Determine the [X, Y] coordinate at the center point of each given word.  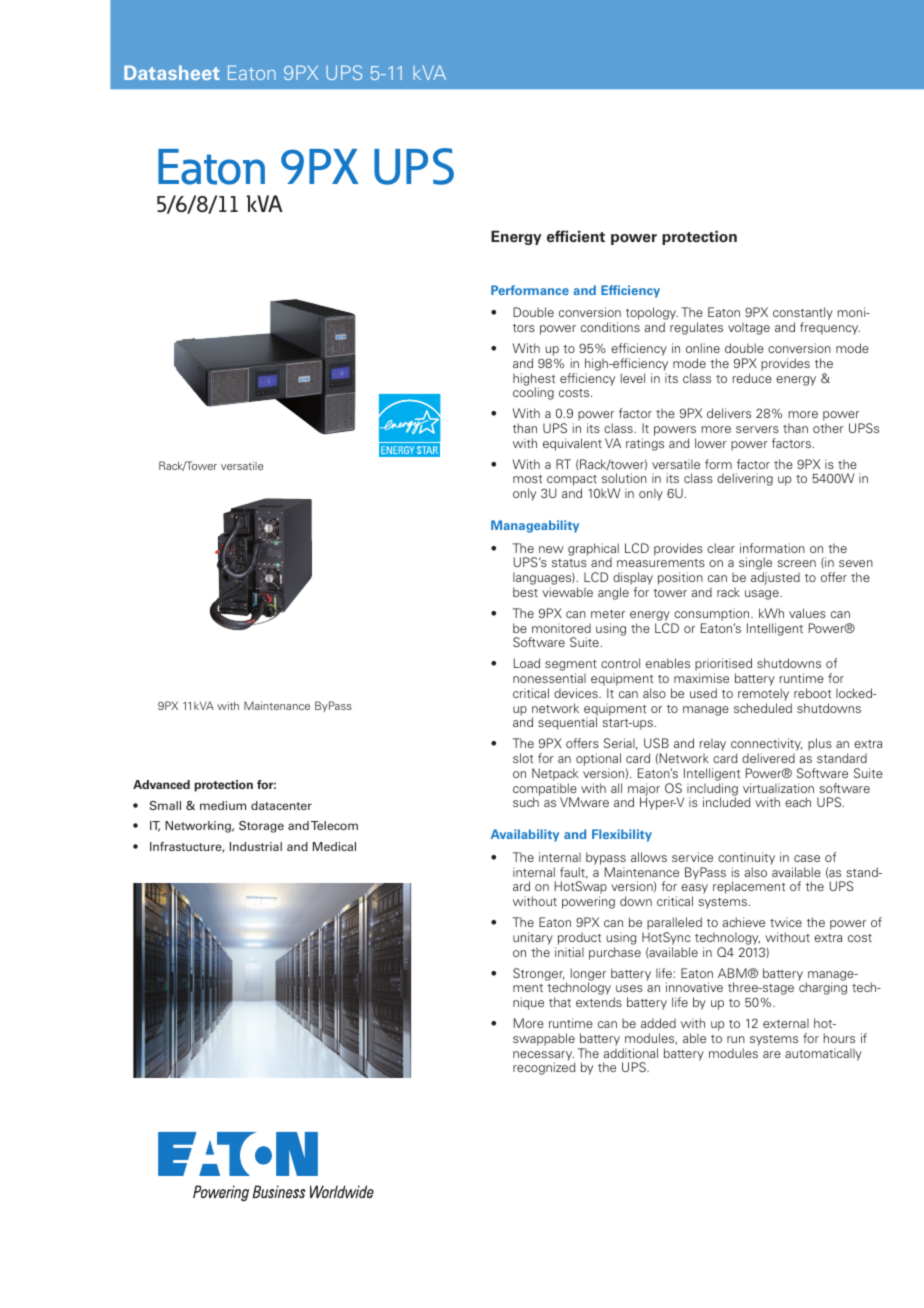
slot [523, 758]
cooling [533, 393]
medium [223, 805]
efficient [576, 236]
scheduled [763, 708]
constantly [803, 315]
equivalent [572, 444]
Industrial [256, 846]
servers [757, 429]
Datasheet [172, 72]
